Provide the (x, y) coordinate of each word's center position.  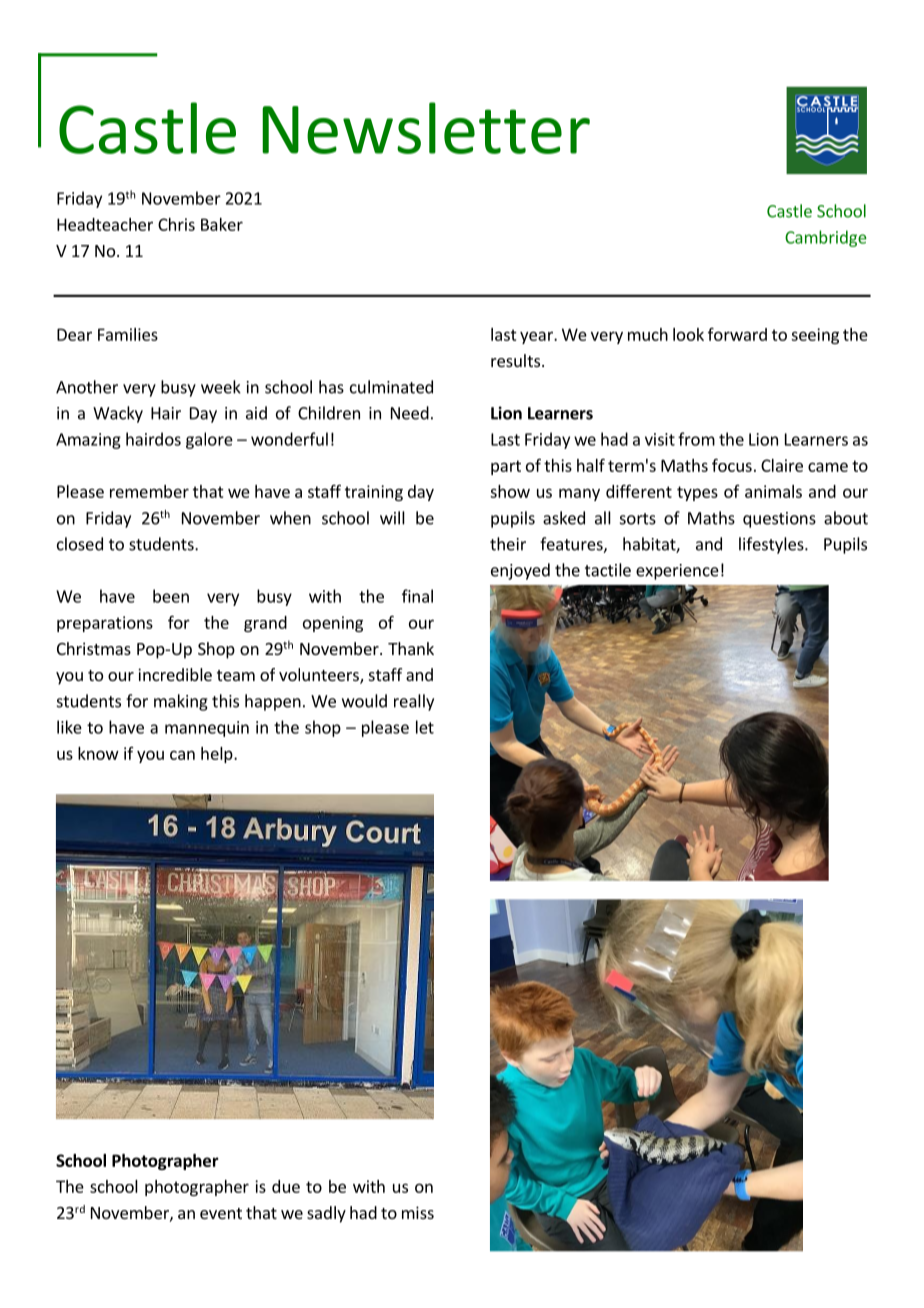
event (221, 1213)
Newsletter (426, 128)
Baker (222, 224)
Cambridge (826, 238)
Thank (411, 648)
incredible (175, 674)
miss (418, 1212)
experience (677, 572)
